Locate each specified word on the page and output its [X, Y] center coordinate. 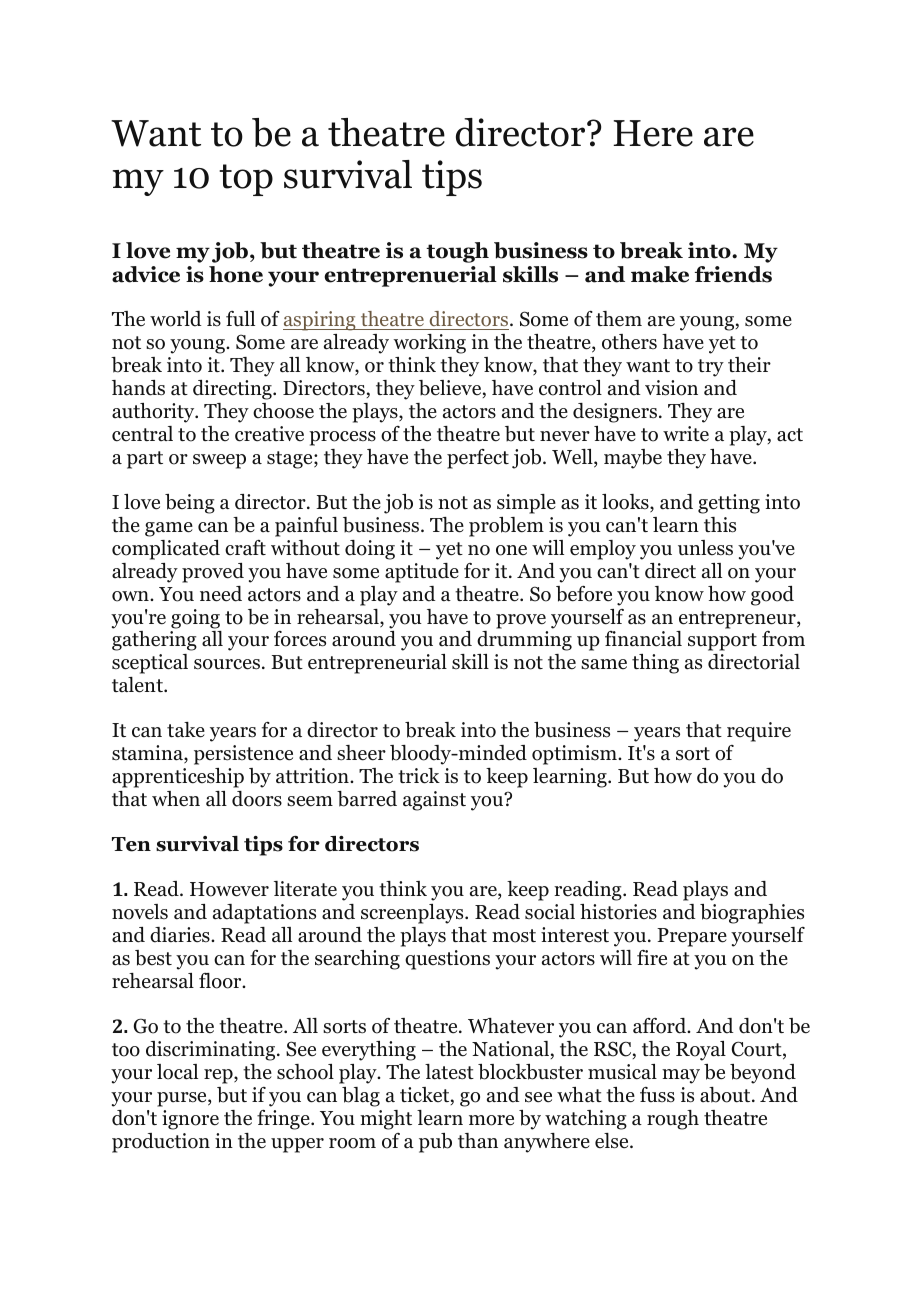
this [720, 525]
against [434, 801]
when [176, 798]
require [759, 732]
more [491, 1120]
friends [733, 274]
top [246, 180]
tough [457, 252]
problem [506, 527]
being [190, 504]
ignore [190, 1120]
